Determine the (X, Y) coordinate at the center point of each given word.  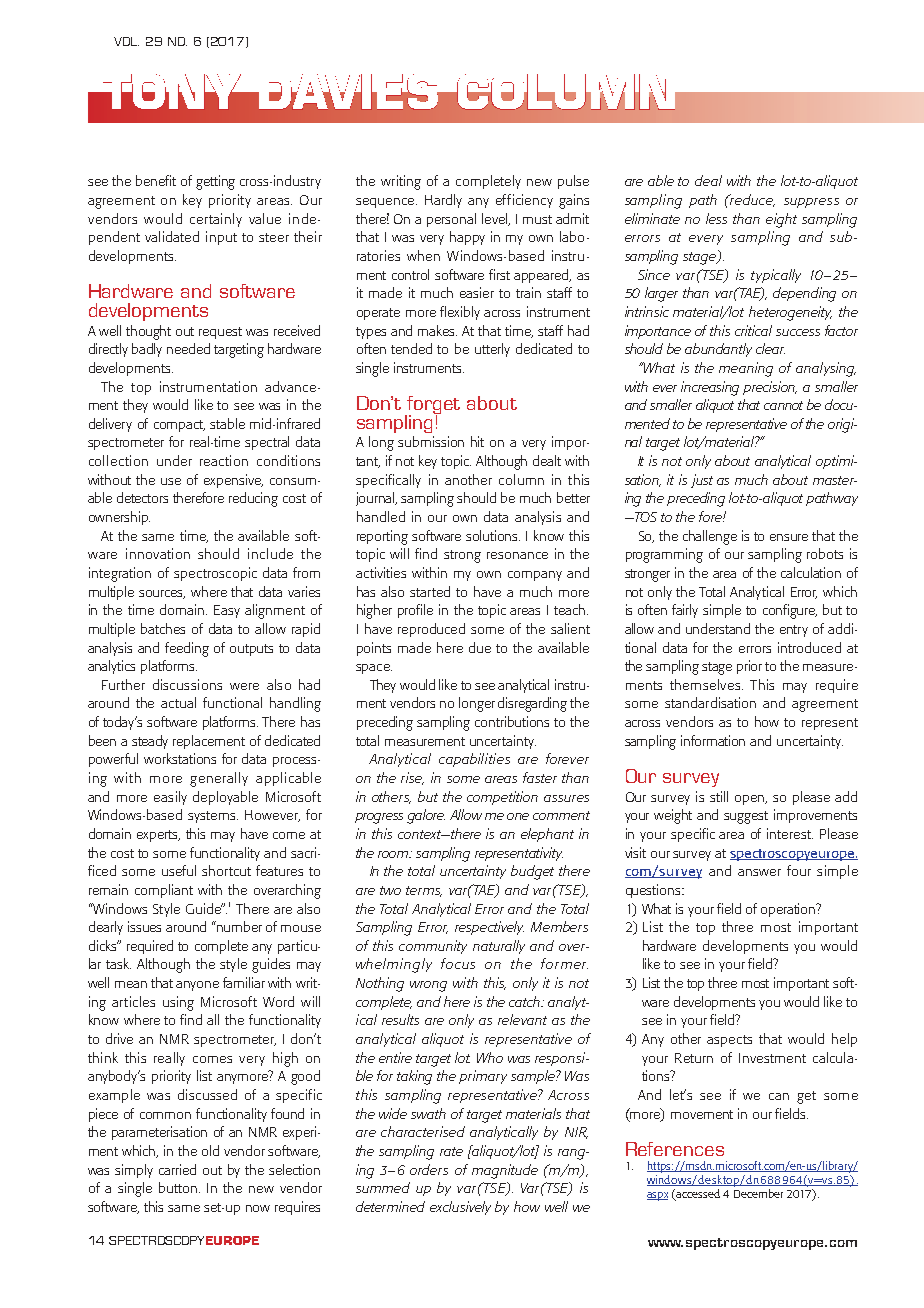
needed (188, 348)
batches (163, 628)
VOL (126, 41)
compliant (164, 891)
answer (759, 872)
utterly (492, 350)
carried (177, 1169)
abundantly (718, 350)
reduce (751, 200)
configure (790, 611)
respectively (489, 928)
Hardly (443, 201)
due (480, 647)
